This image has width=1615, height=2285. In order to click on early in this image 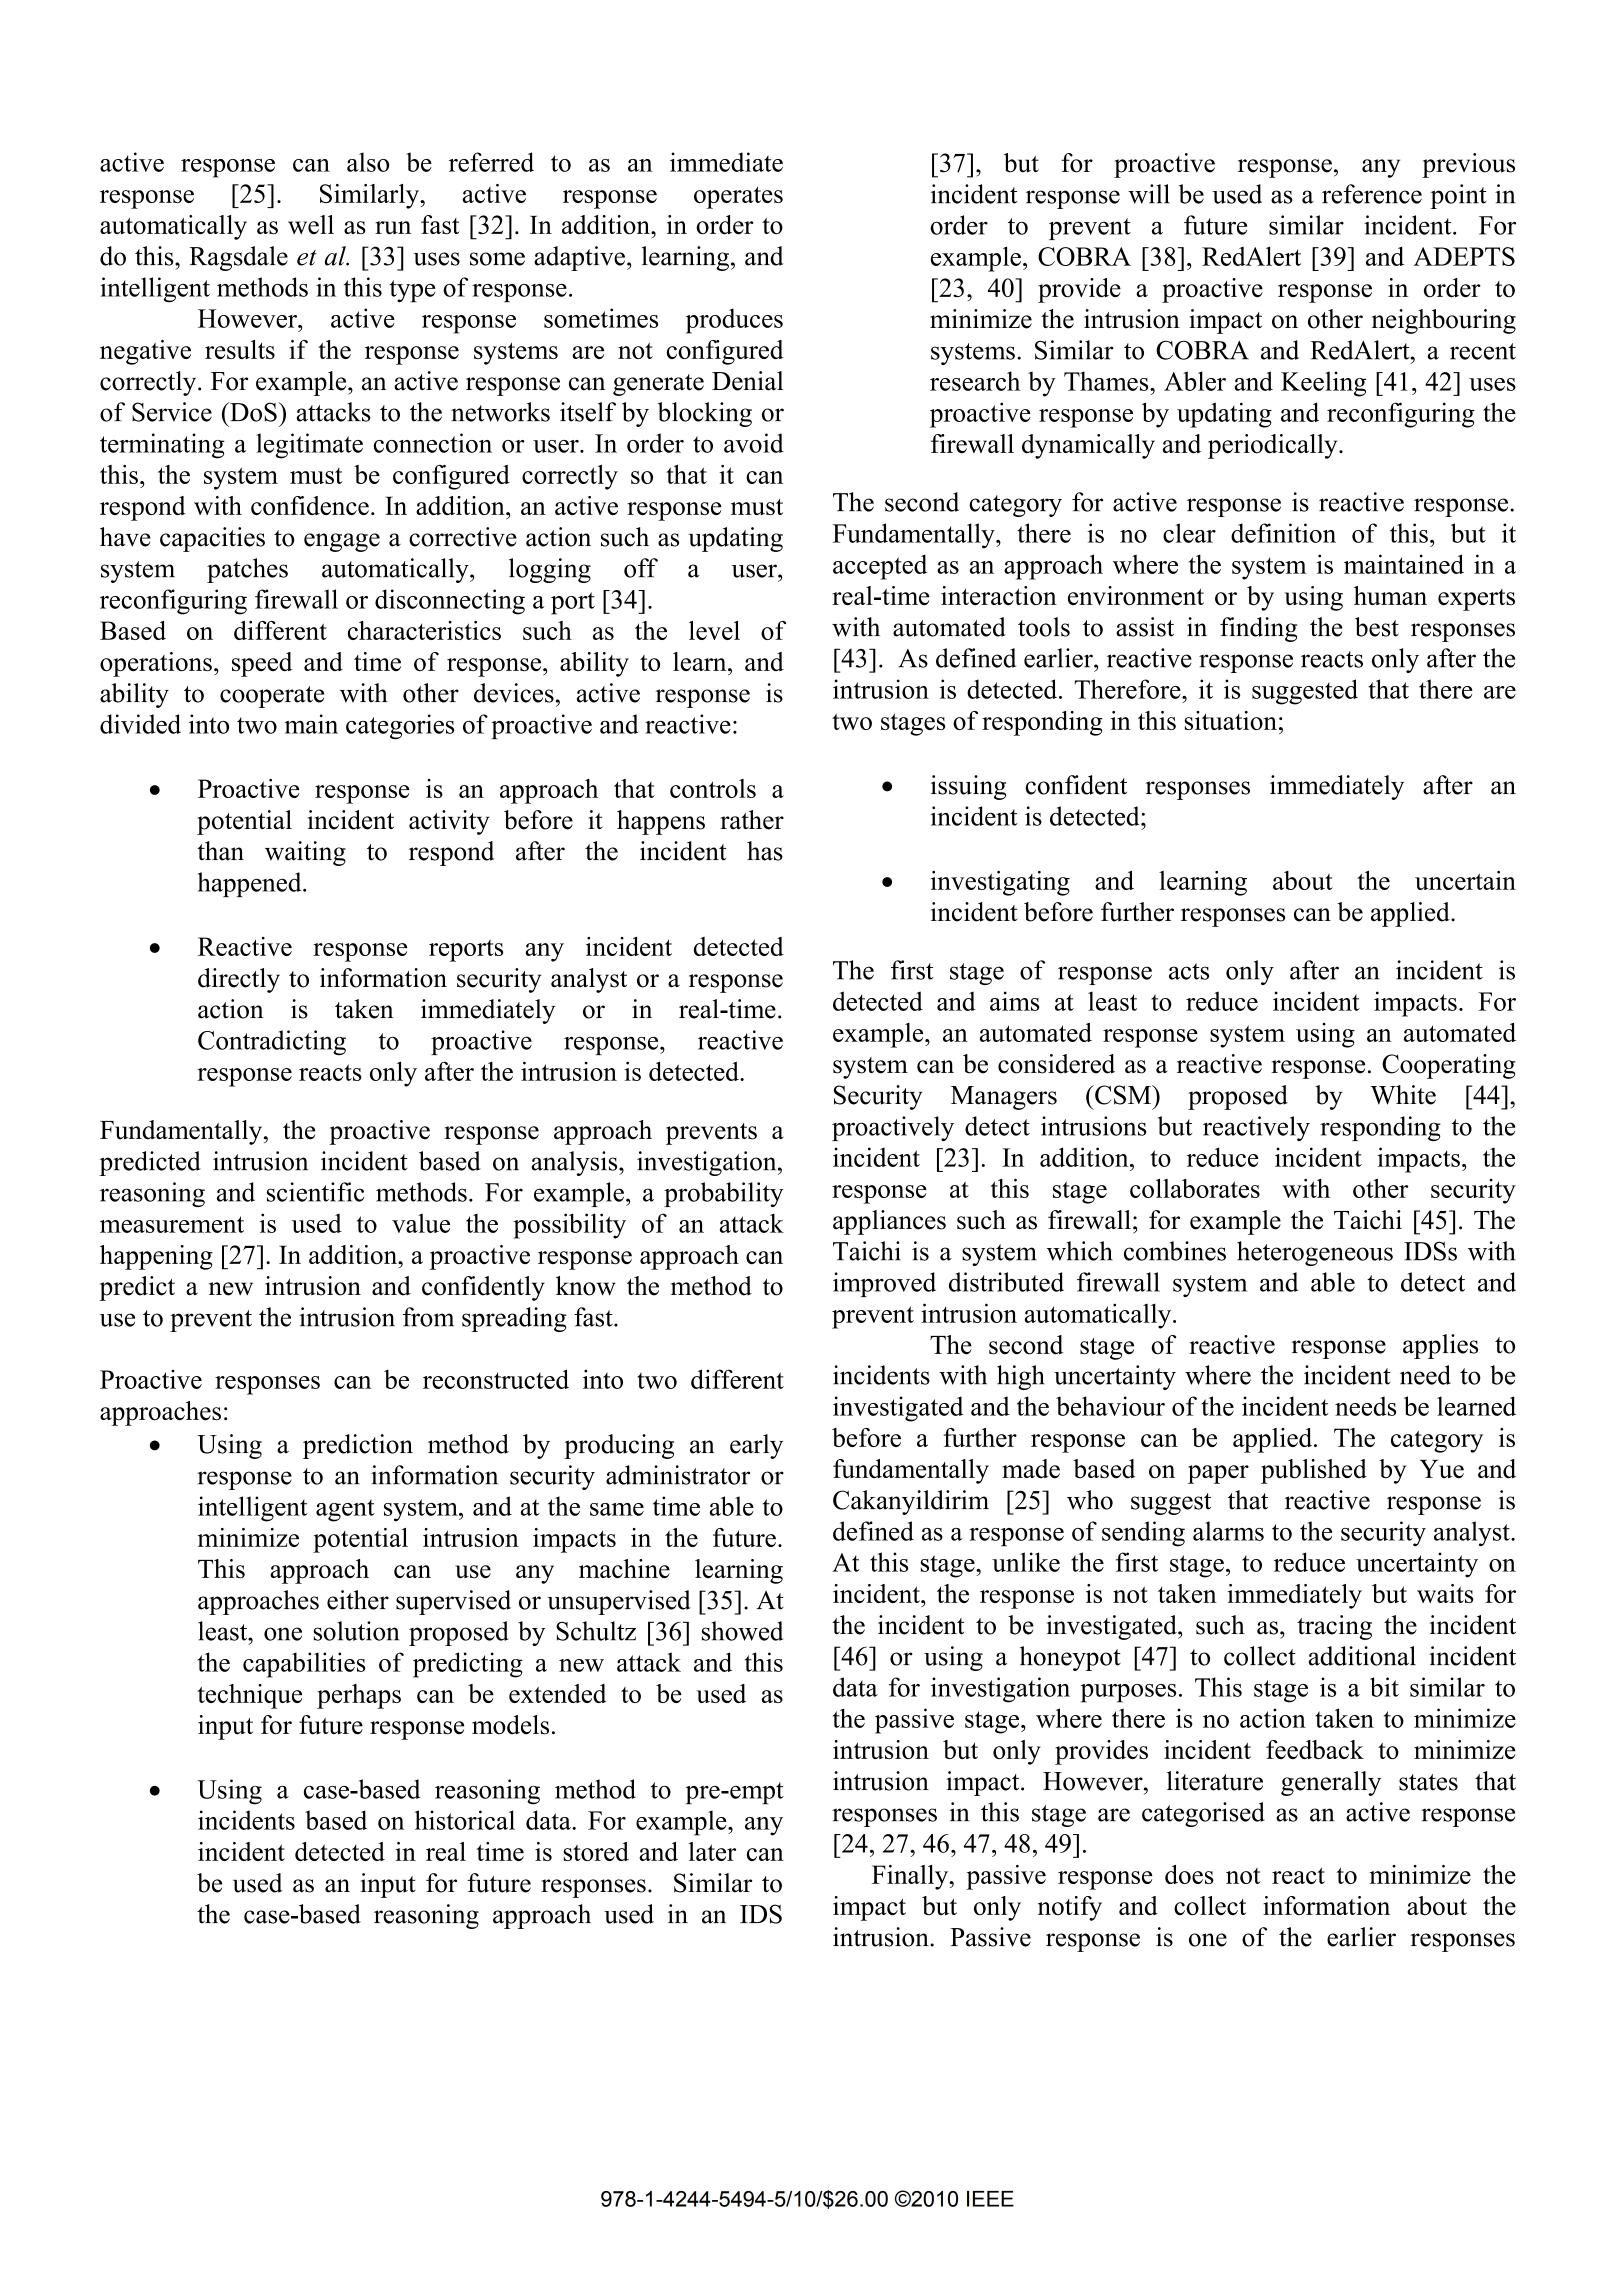, I will do `click(756, 1446)`.
